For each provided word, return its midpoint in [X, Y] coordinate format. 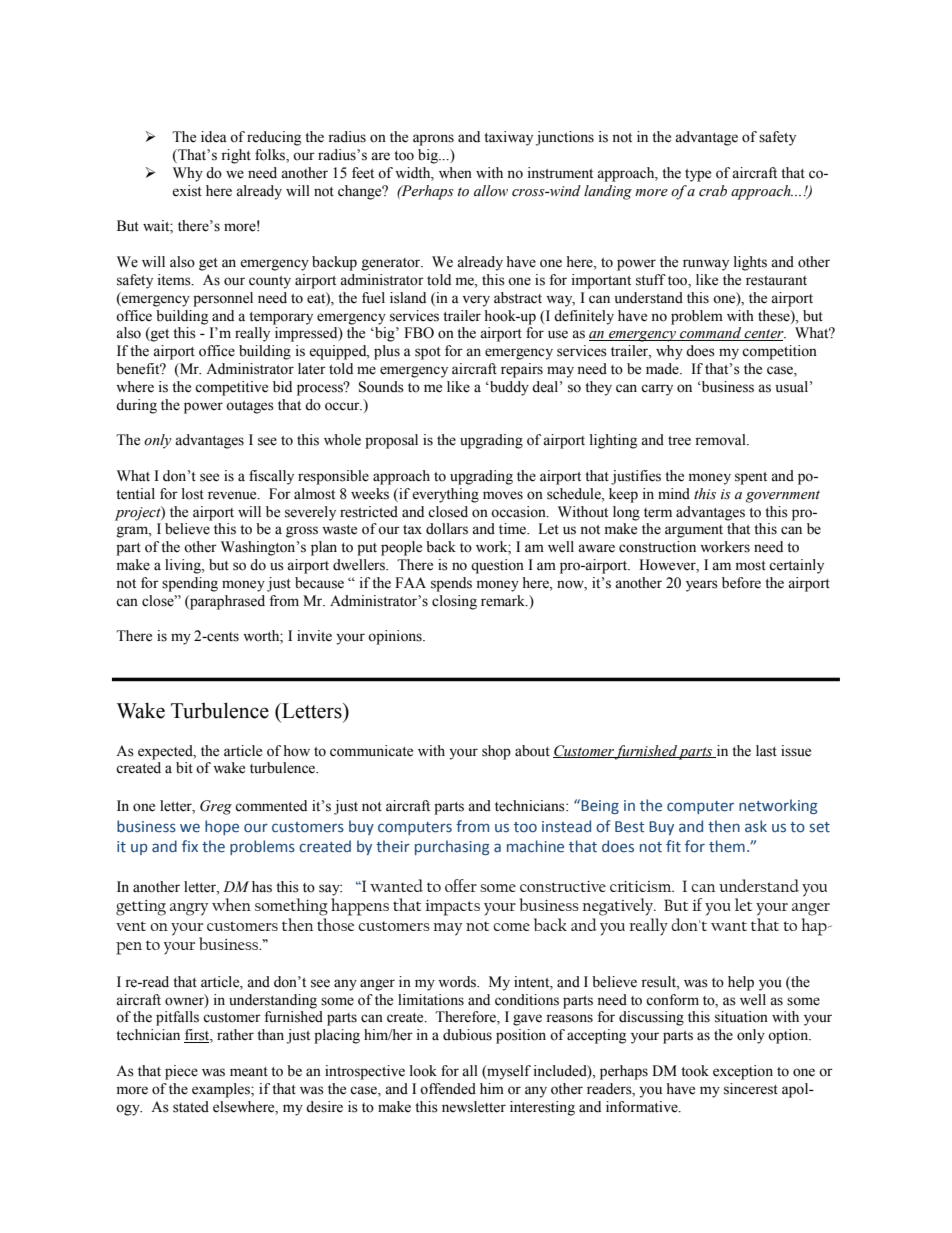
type [698, 175]
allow [491, 191]
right [236, 156]
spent [751, 478]
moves [503, 495]
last [766, 751]
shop [496, 752]
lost [193, 494]
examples [222, 1090]
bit [184, 768]
